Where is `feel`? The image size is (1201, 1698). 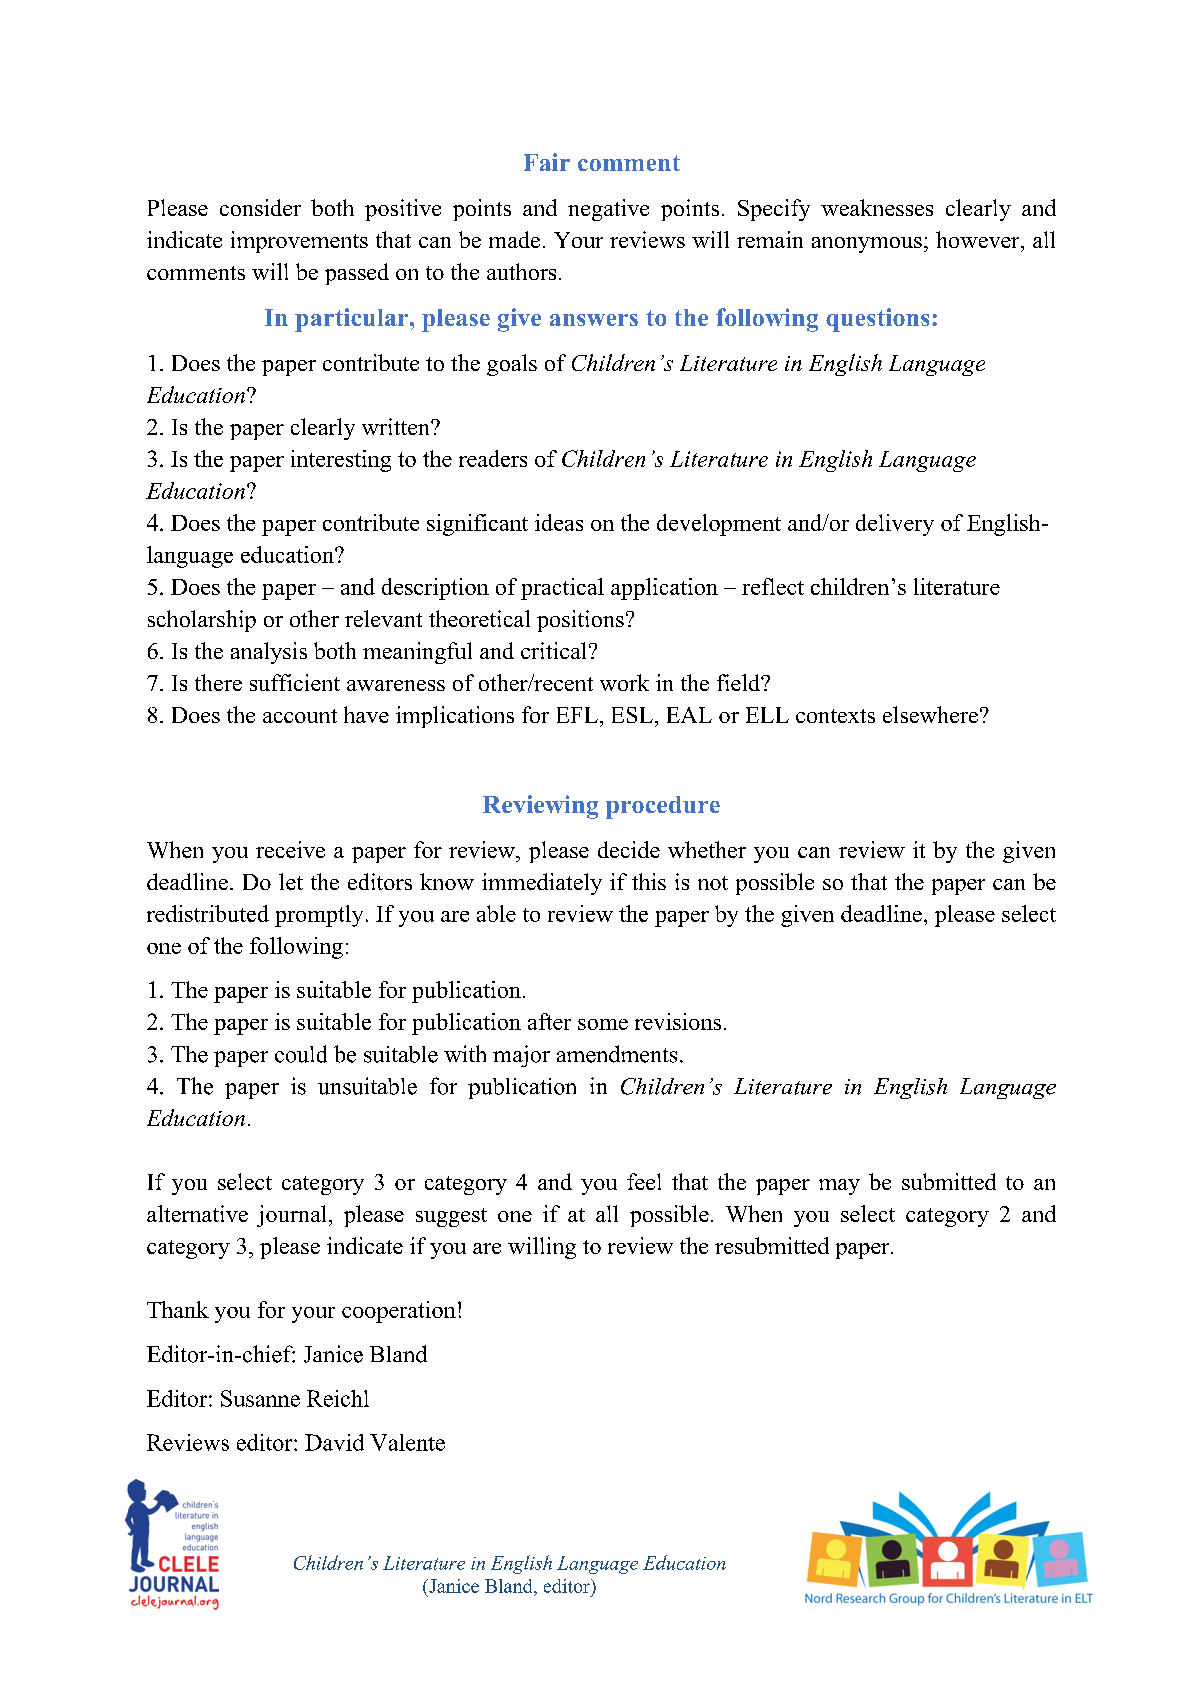 feel is located at coordinates (644, 1181).
